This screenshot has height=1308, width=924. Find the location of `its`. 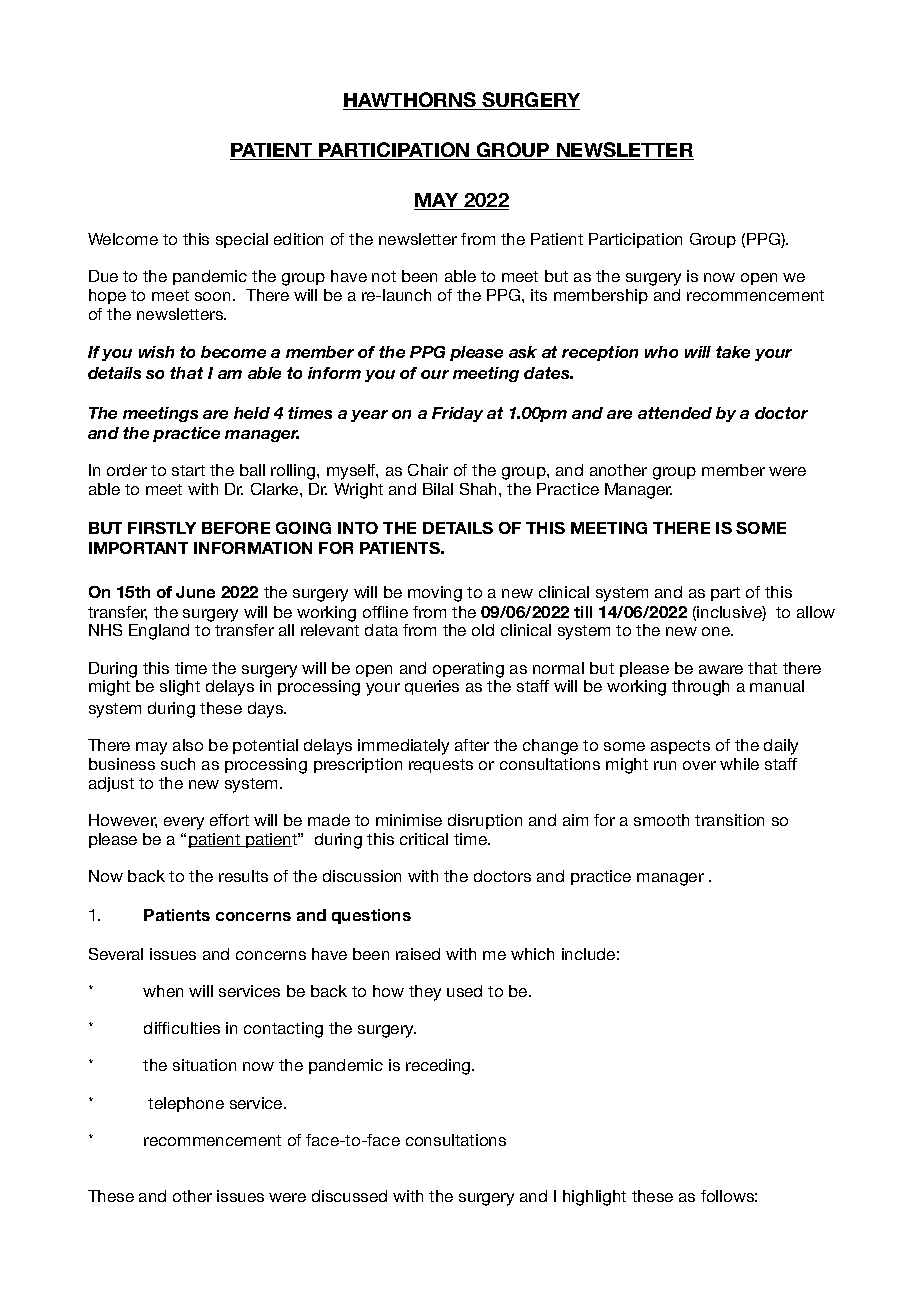

its is located at coordinates (539, 295).
